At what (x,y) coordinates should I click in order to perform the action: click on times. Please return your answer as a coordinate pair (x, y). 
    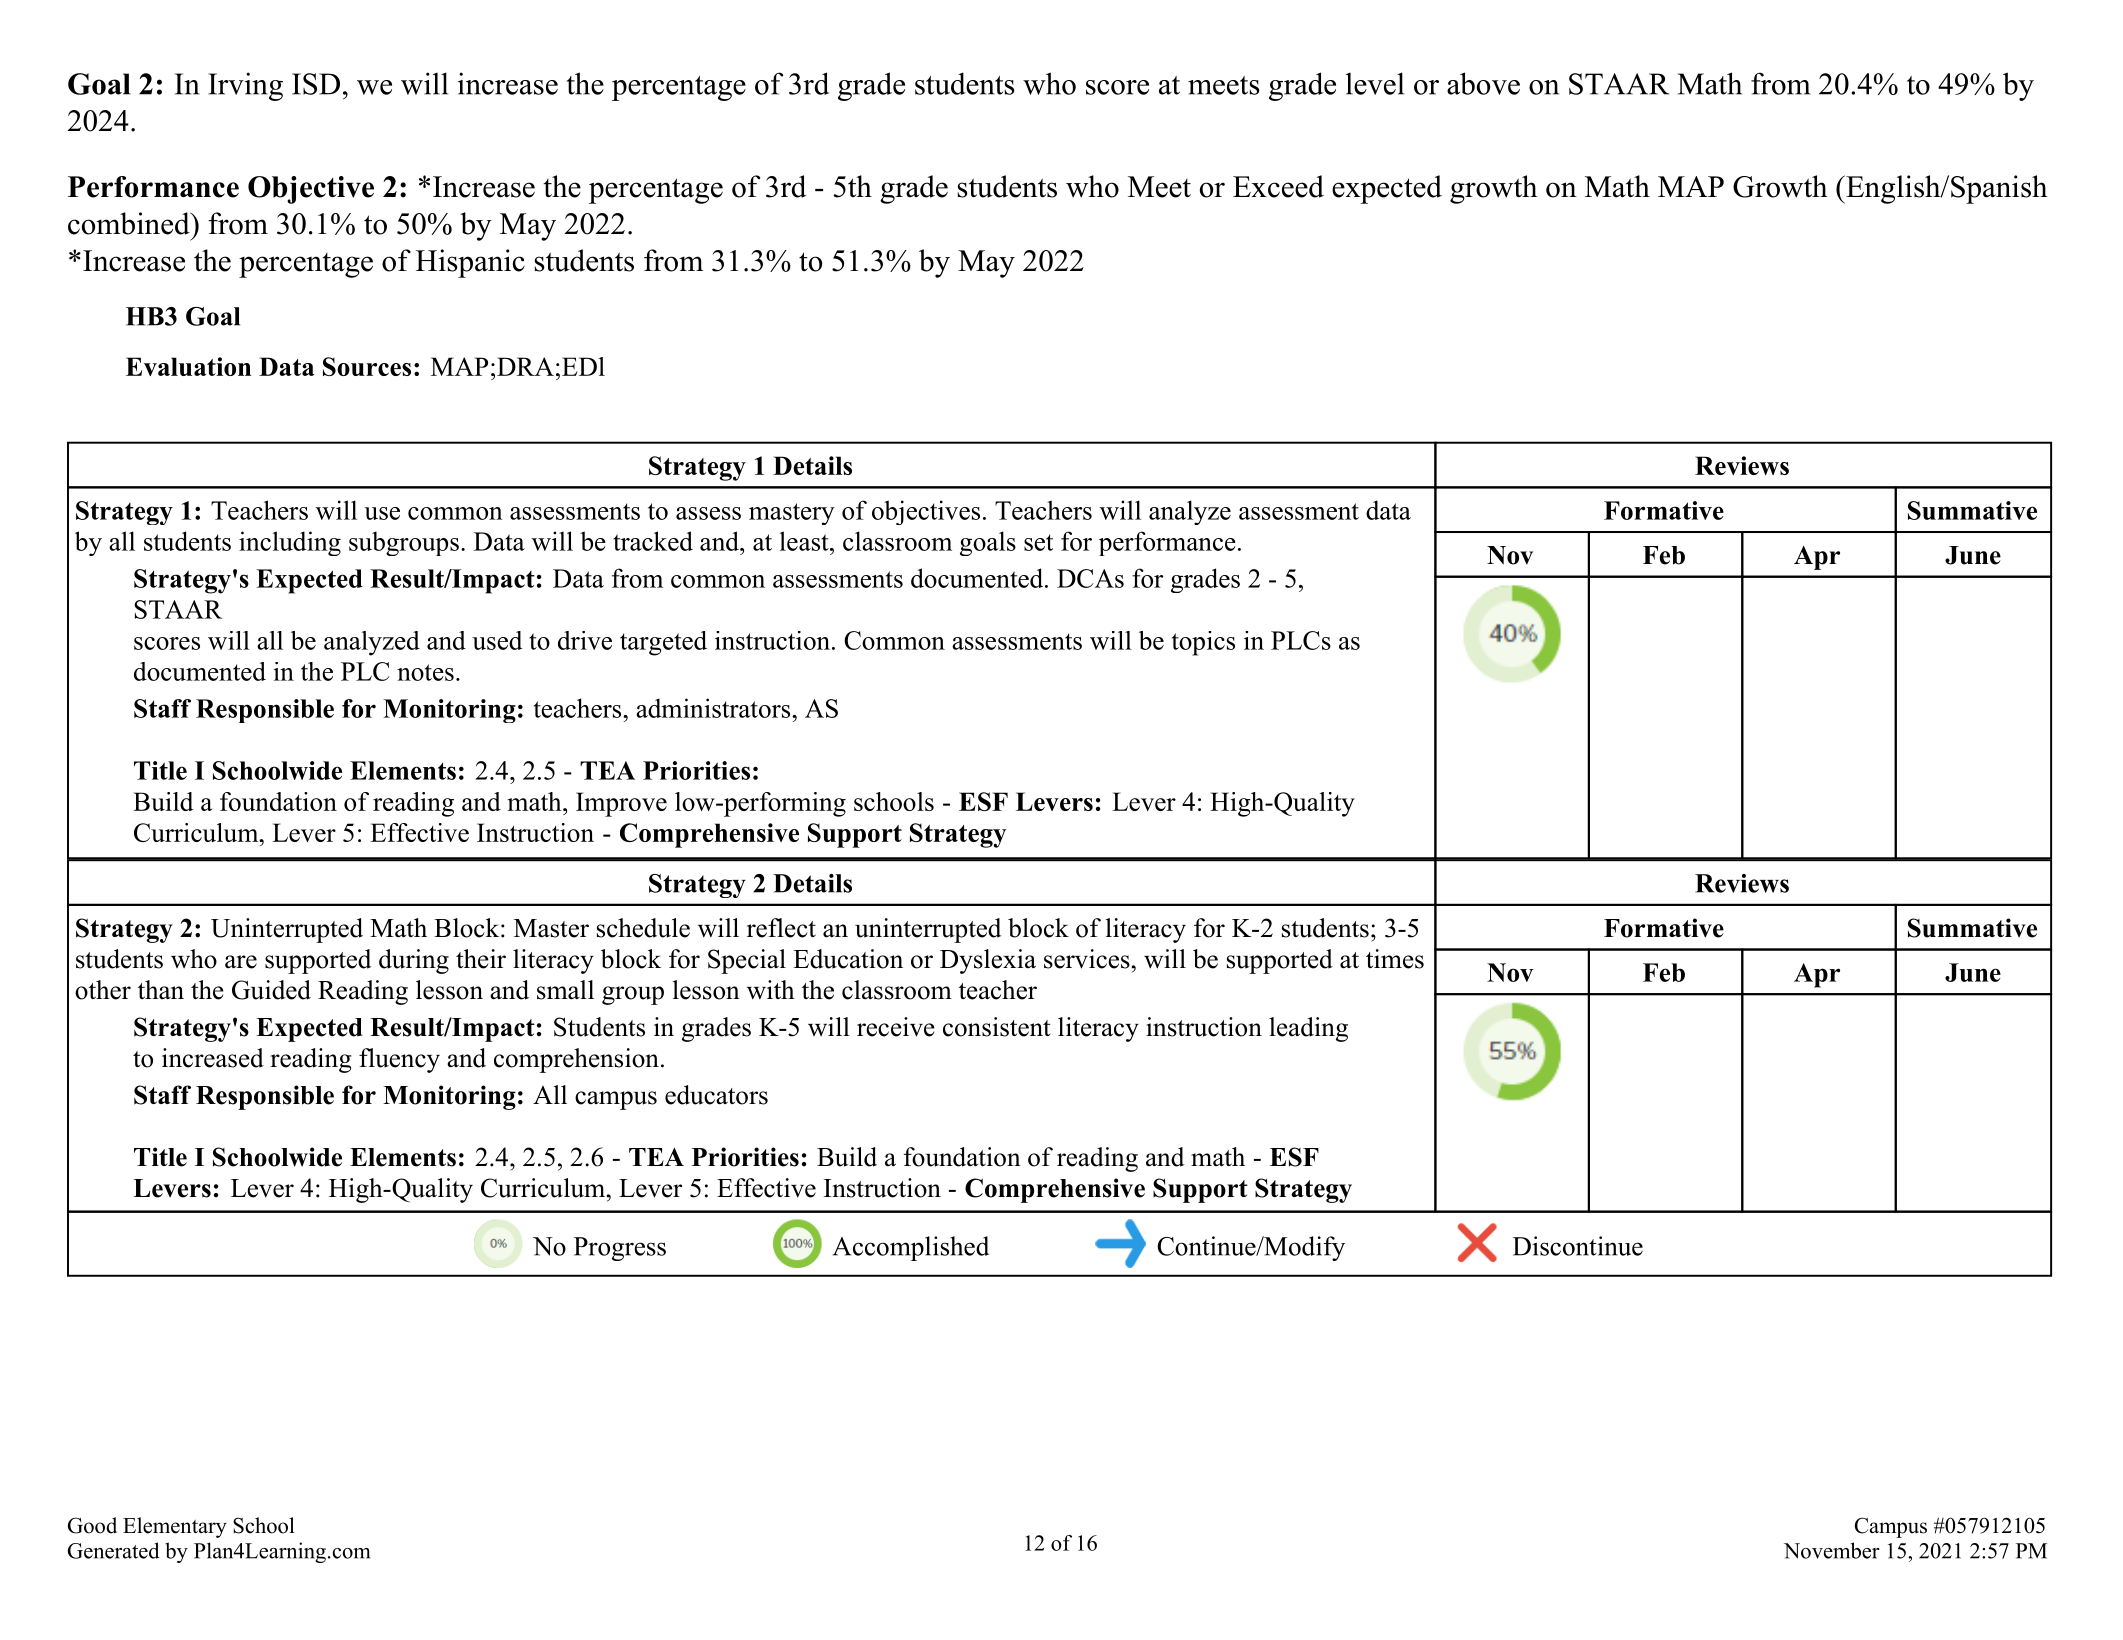
    Looking at the image, I should click on (1395, 959).
